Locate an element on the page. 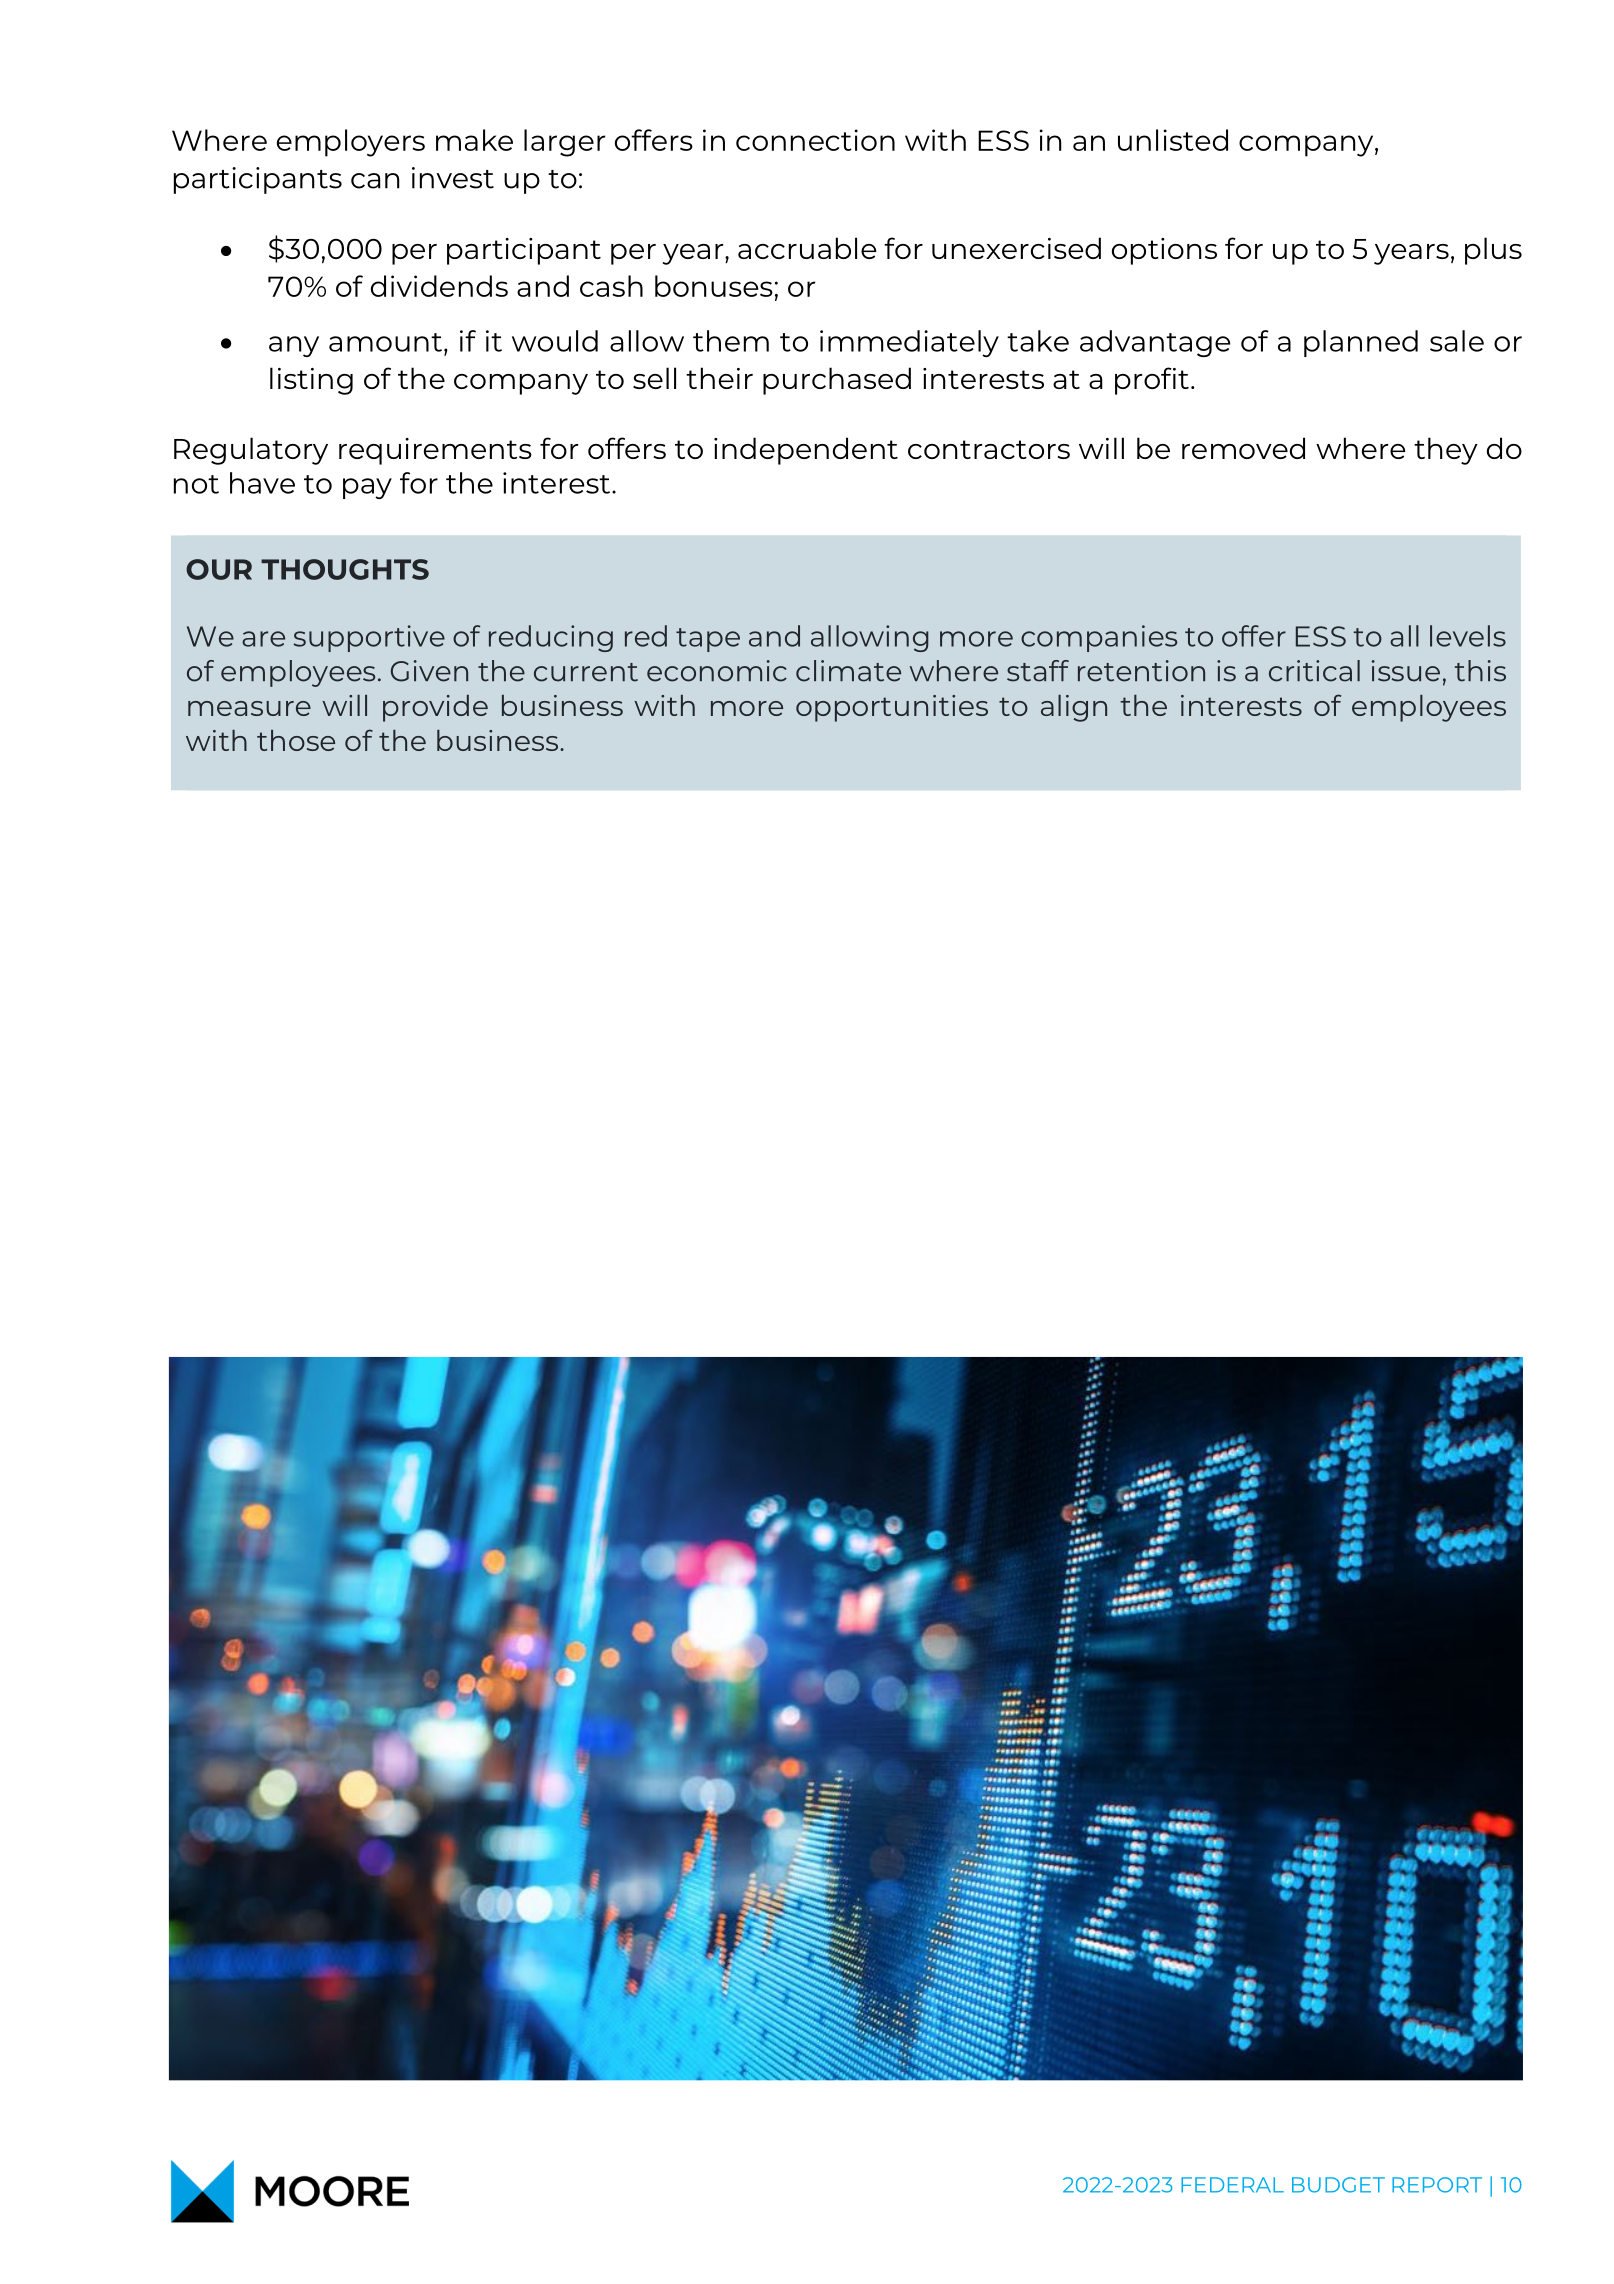 The width and height of the page is (1614, 2284). plus is located at coordinates (1493, 251).
